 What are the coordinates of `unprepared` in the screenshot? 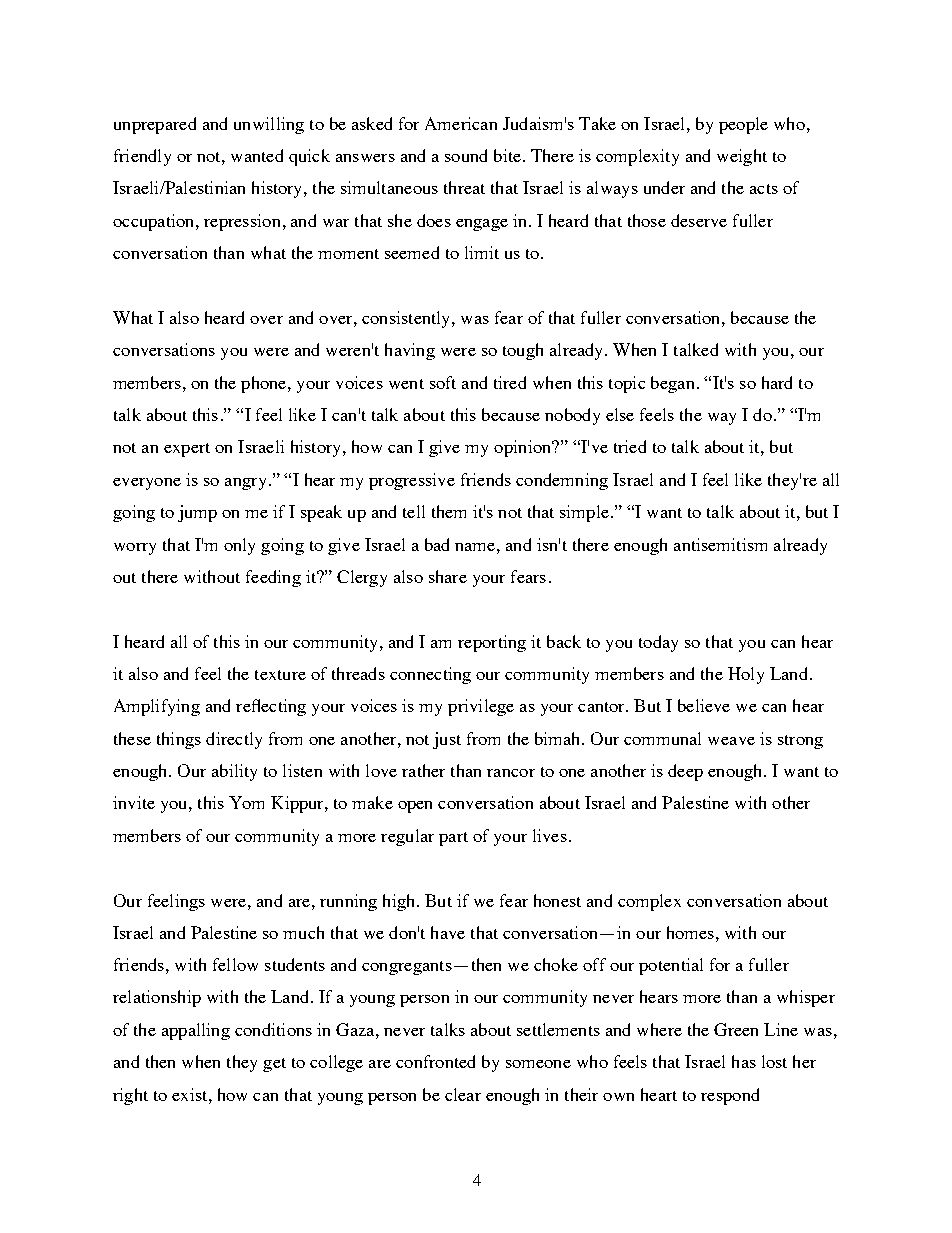 It's located at (155, 125).
